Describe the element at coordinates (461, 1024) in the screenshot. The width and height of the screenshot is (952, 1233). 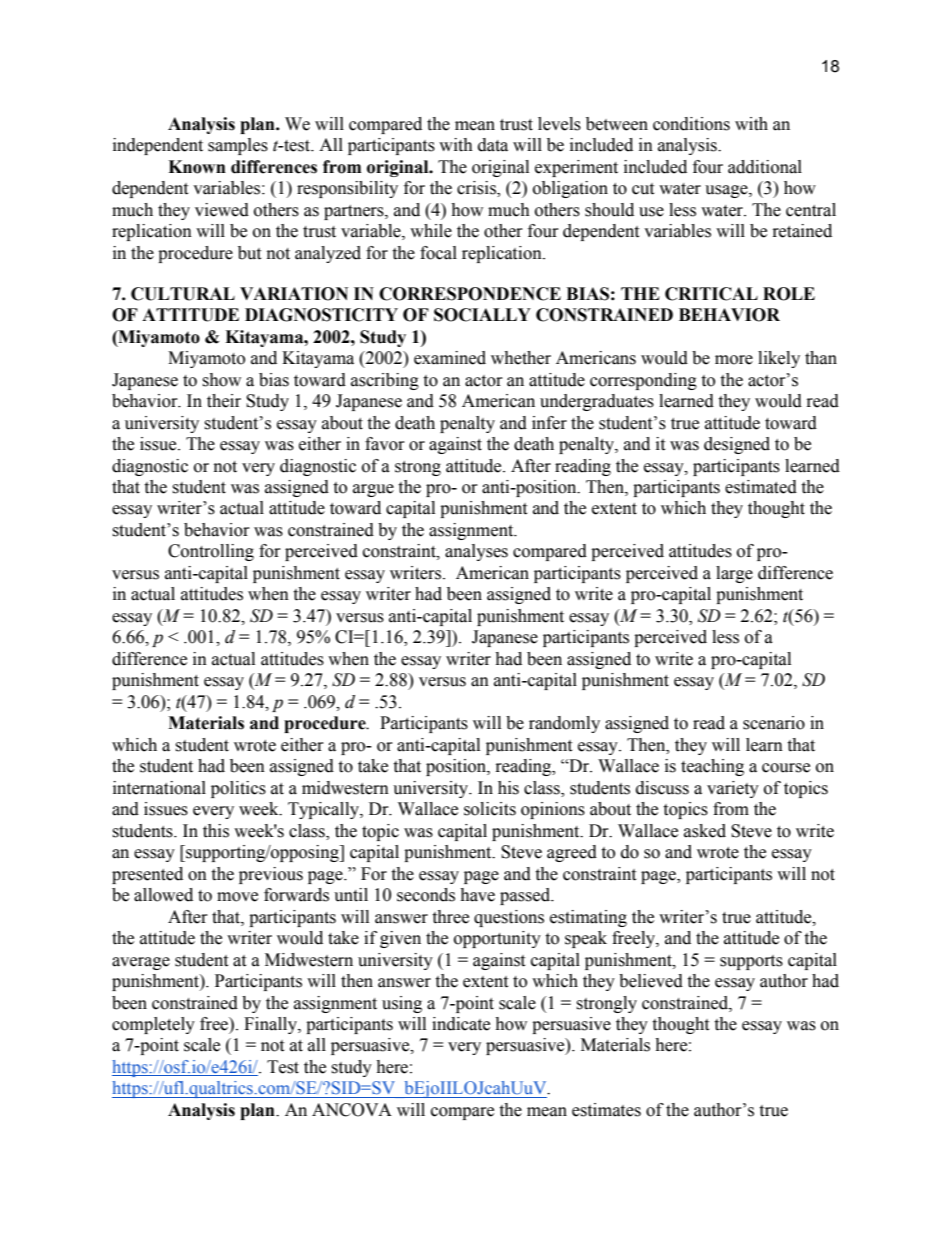
I see `indicate` at that location.
